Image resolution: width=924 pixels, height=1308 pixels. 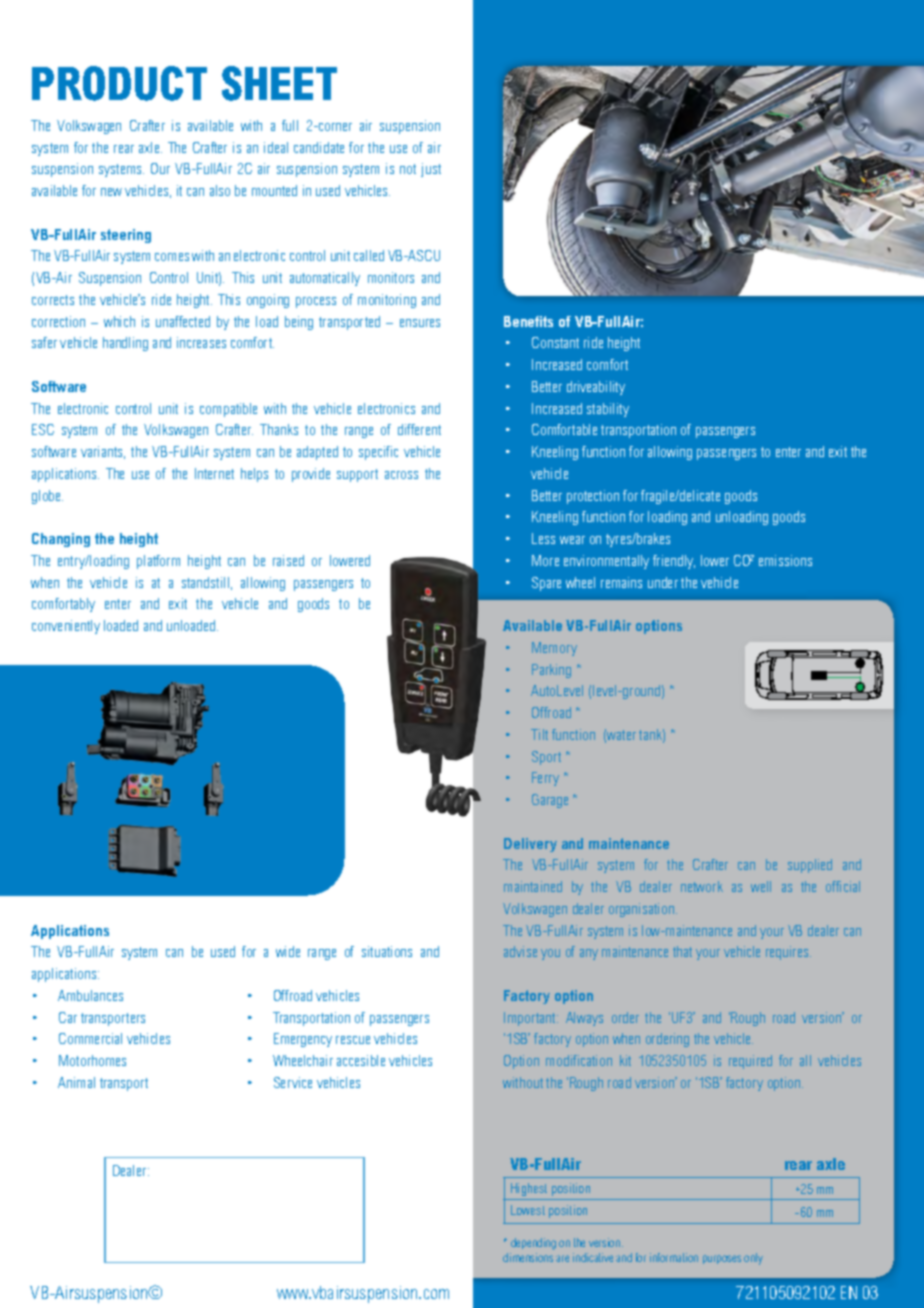 What do you see at coordinates (431, 170) in the document?
I see `just` at bounding box center [431, 170].
